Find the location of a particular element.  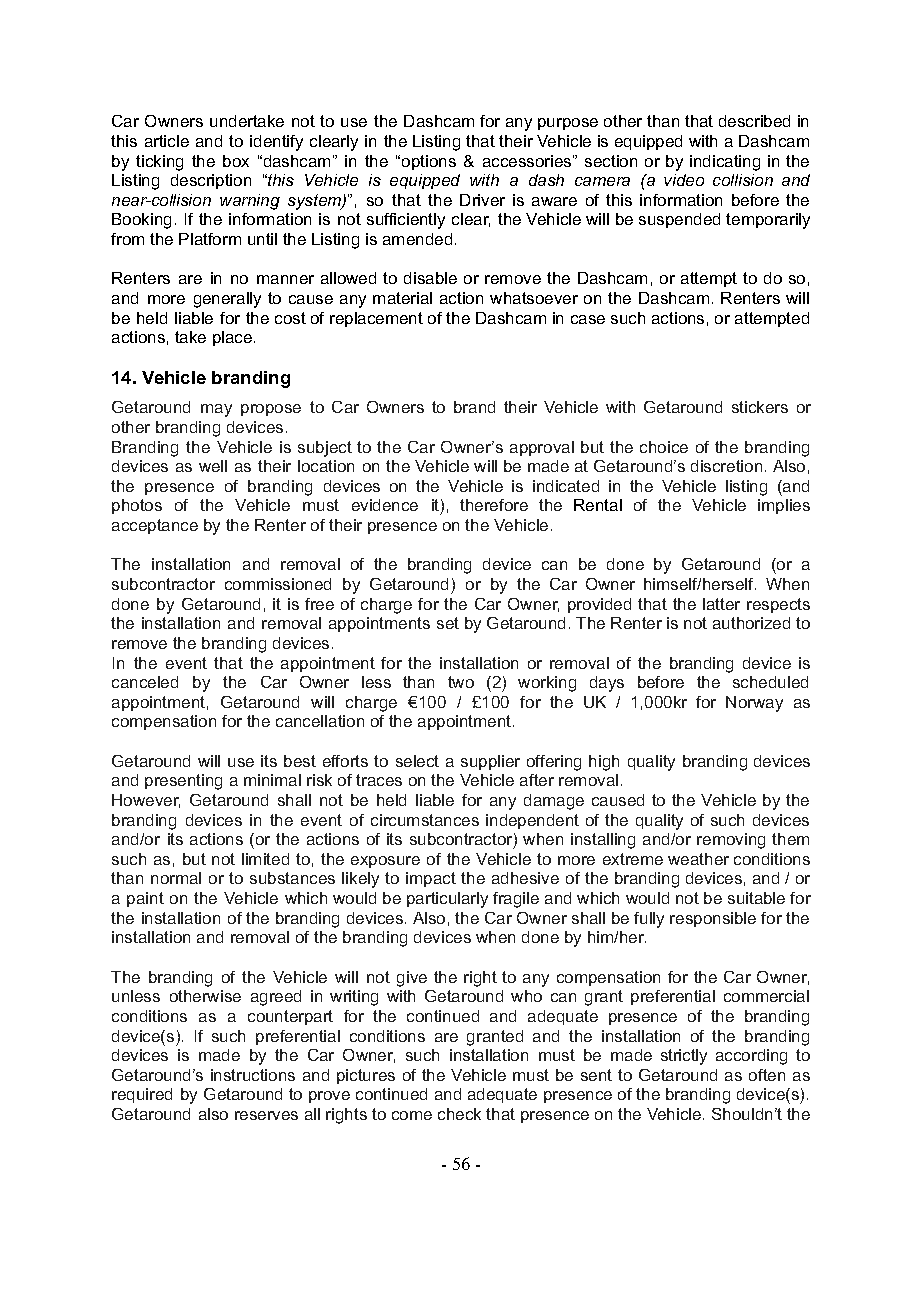

instructions is located at coordinates (253, 1075).
